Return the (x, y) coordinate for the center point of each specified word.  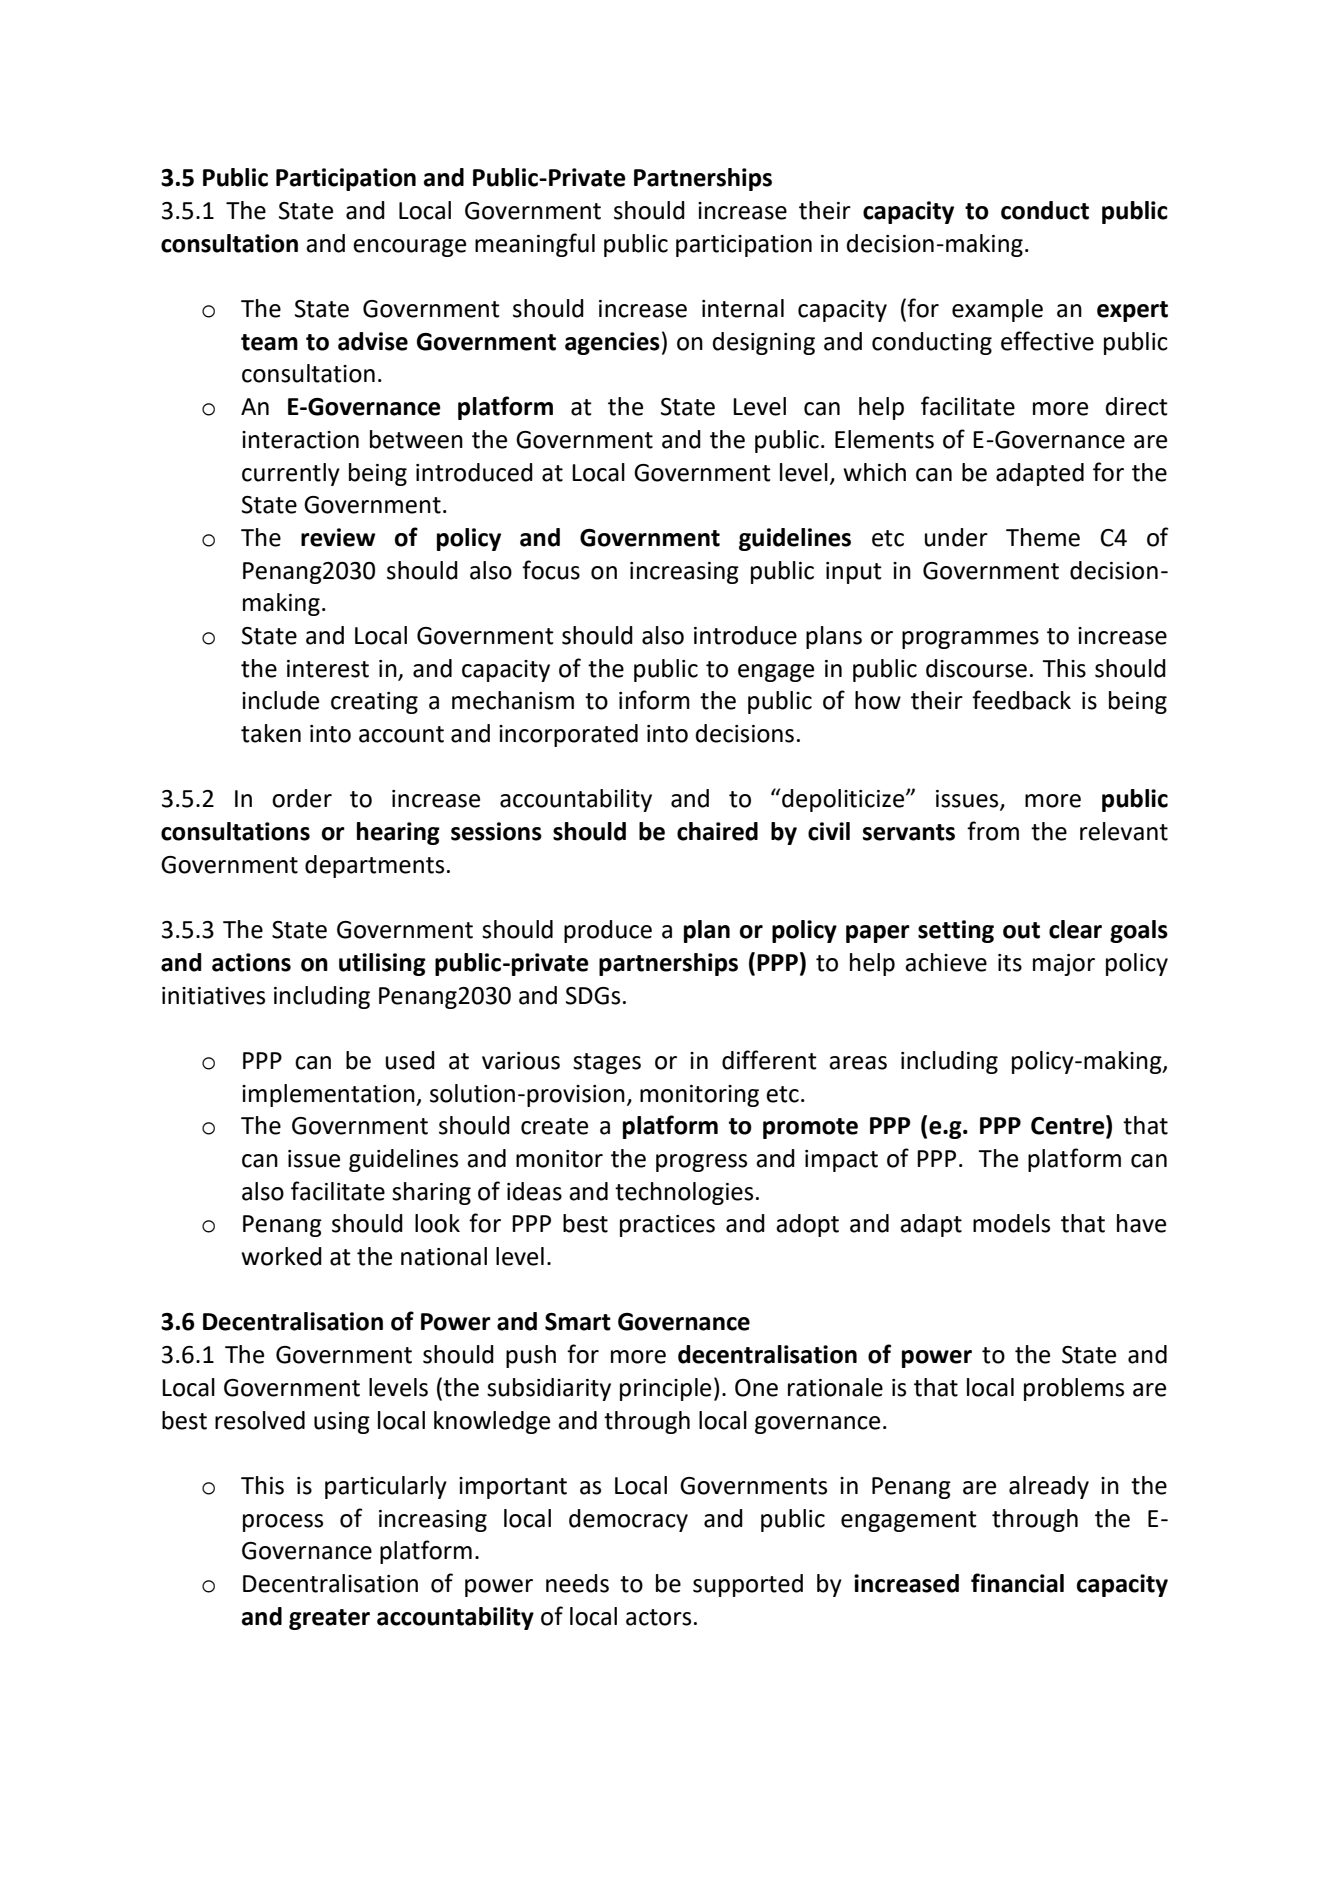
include (280, 700)
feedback (1021, 700)
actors (658, 1617)
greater (329, 1619)
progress (701, 1163)
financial (1017, 1583)
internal (743, 308)
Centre (1069, 1126)
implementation (329, 1095)
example (997, 310)
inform (654, 700)
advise (373, 341)
